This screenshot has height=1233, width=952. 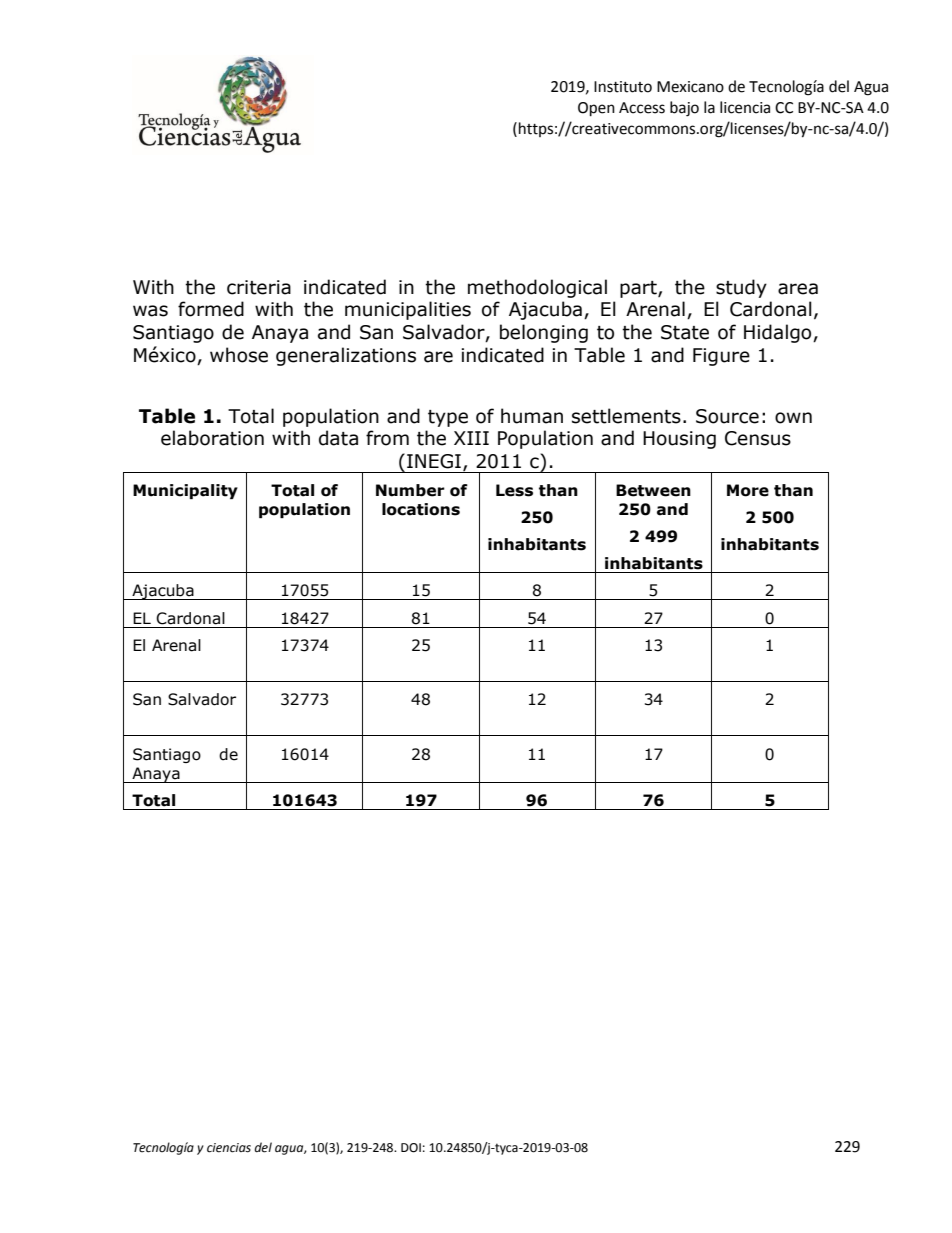 What do you see at coordinates (448, 418) in the screenshot?
I see `type` at bounding box center [448, 418].
